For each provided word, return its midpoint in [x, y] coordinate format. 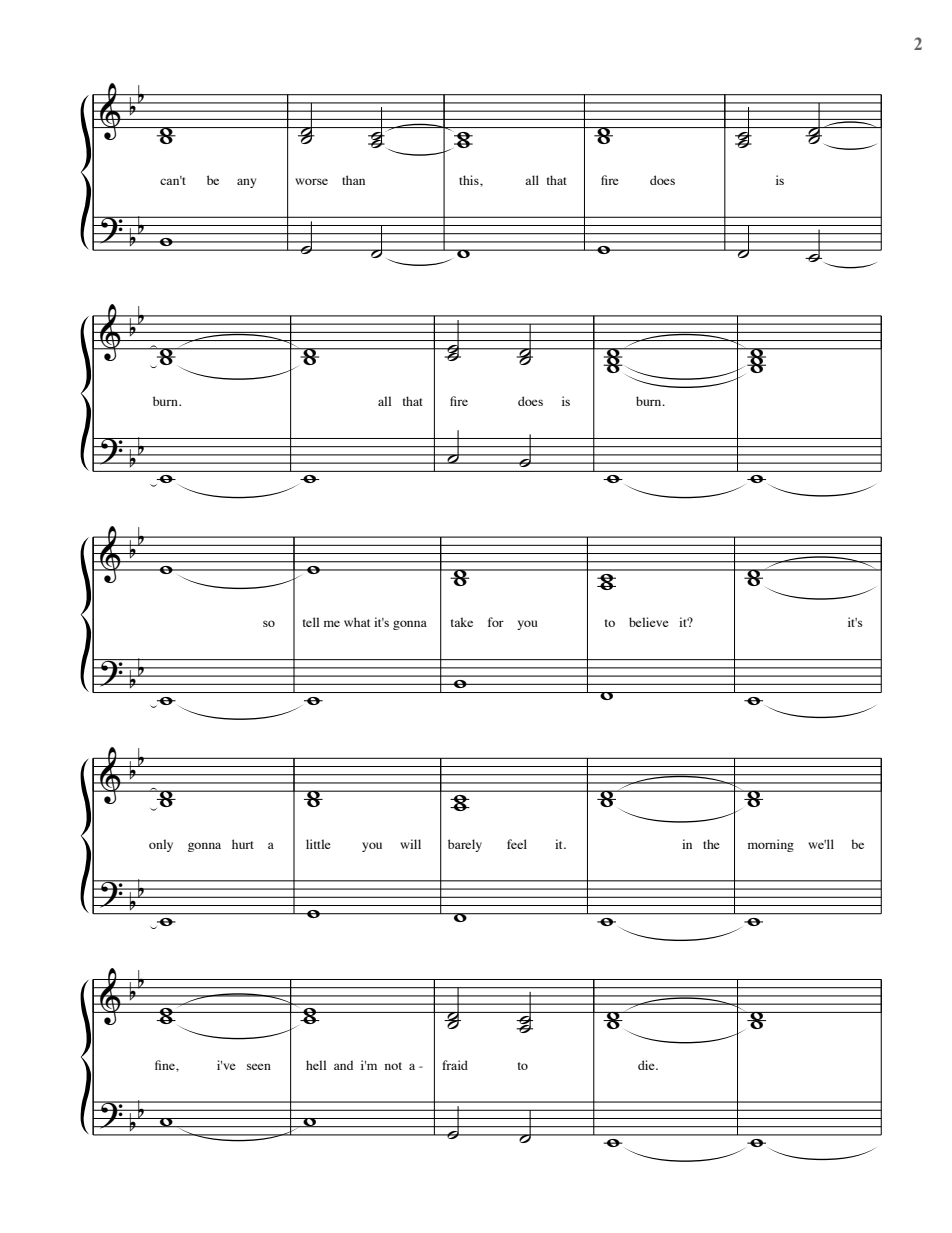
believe [649, 622]
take [462, 622]
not [393, 1066]
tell [311, 622]
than [353, 180]
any [246, 183]
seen [259, 1066]
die [647, 1065]
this [470, 180]
